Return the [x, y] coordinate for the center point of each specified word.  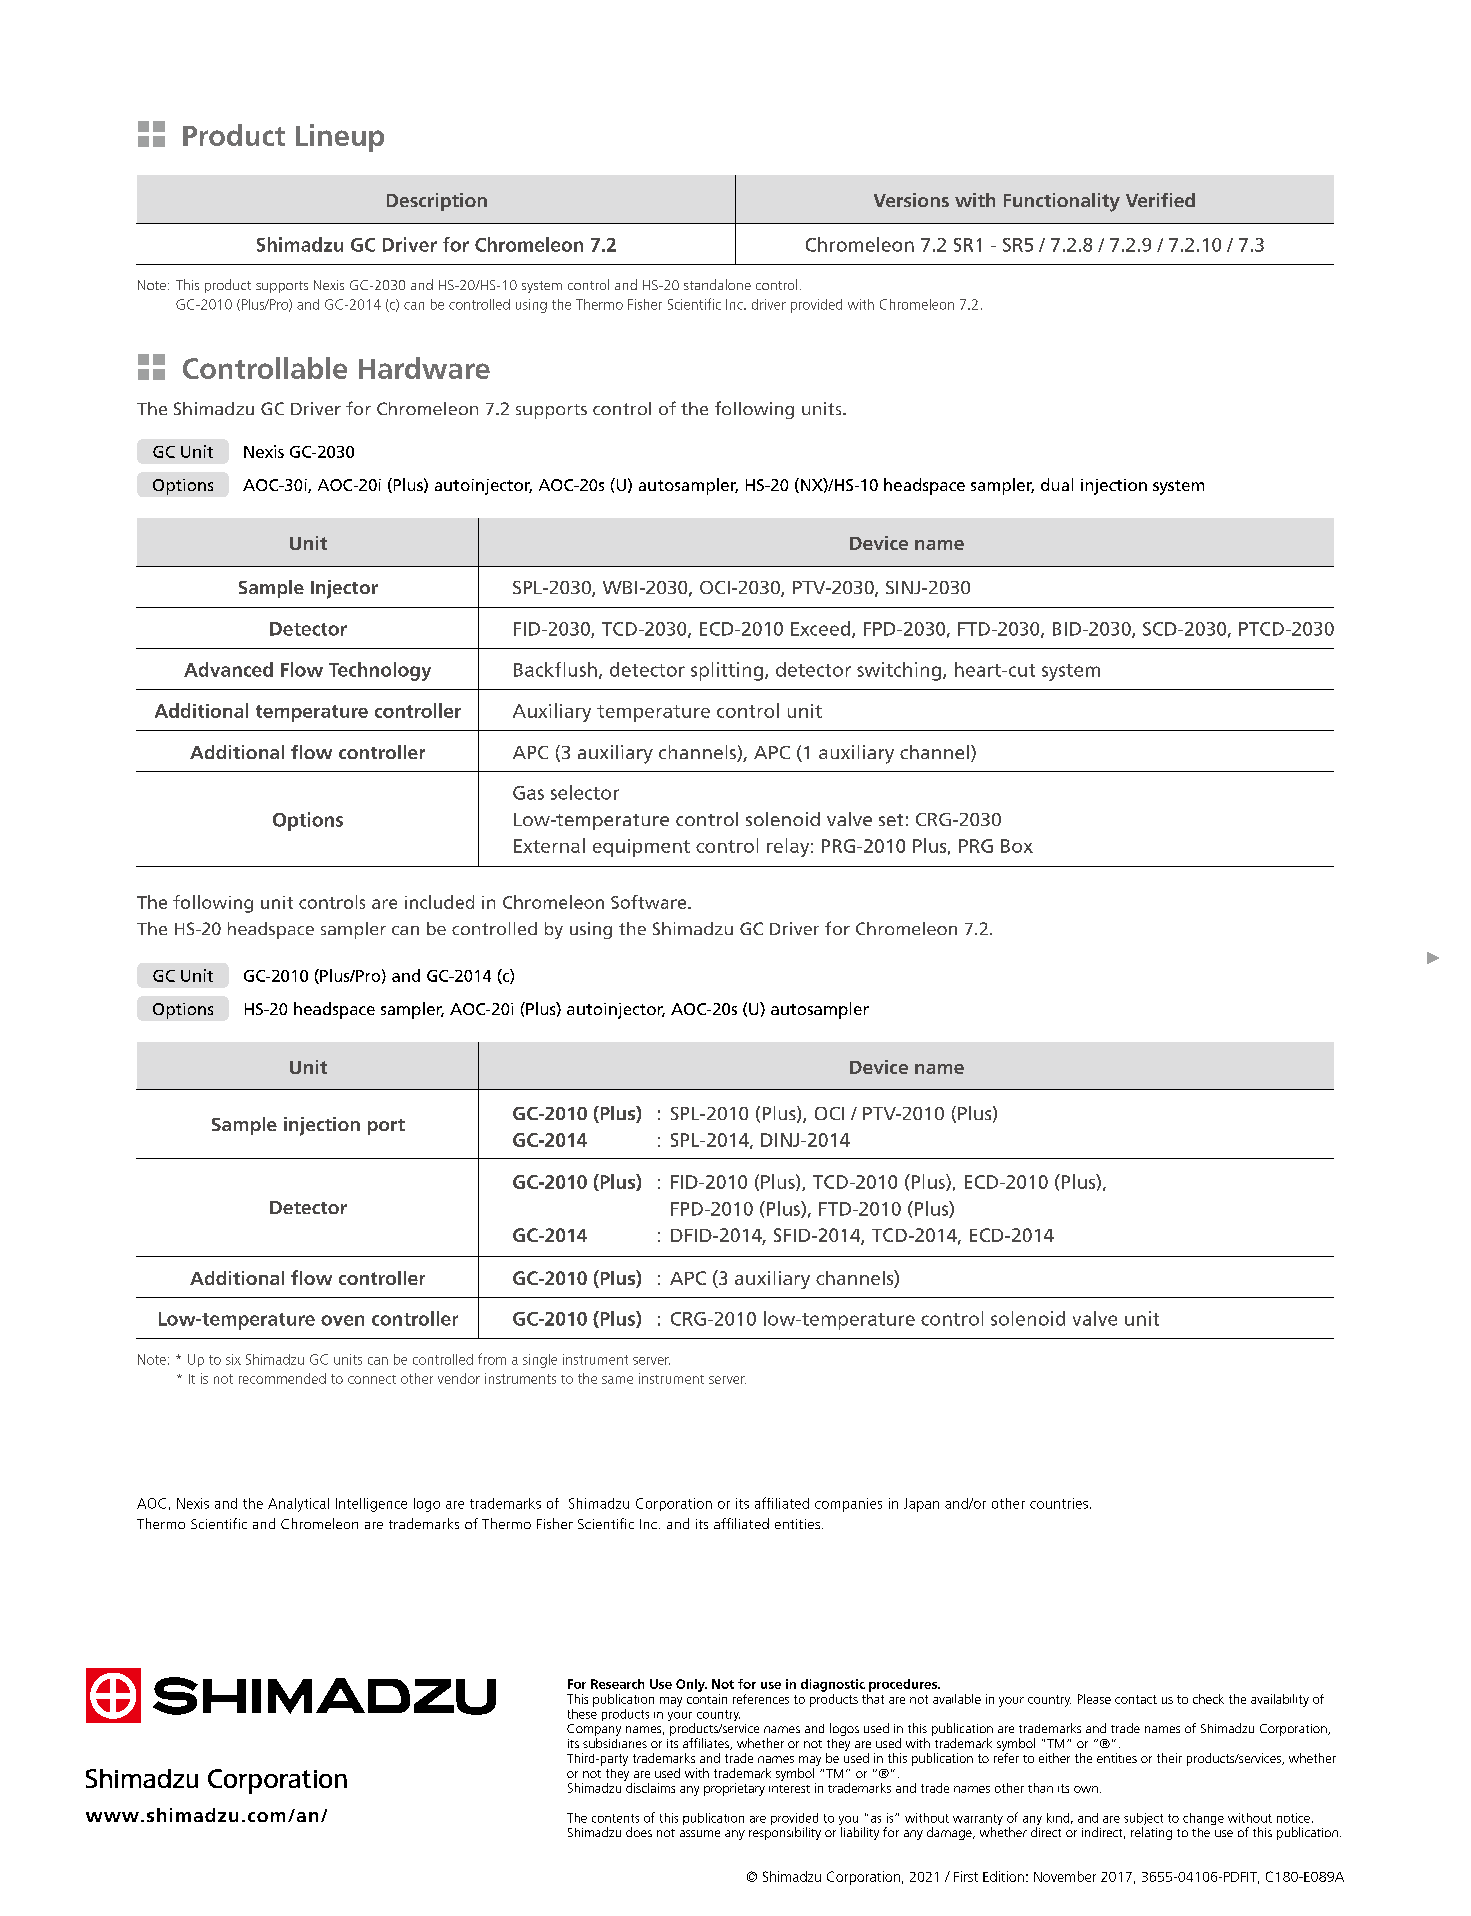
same [617, 1380]
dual [1057, 484]
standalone [717, 284]
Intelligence [371, 1505]
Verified [1160, 200]
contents [615, 1818]
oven [342, 1320]
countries [1059, 1503]
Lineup [340, 138]
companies [848, 1505]
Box [1017, 846]
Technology [380, 671]
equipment [641, 848]
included [439, 902]
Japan [921, 1505]
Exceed [820, 628]
